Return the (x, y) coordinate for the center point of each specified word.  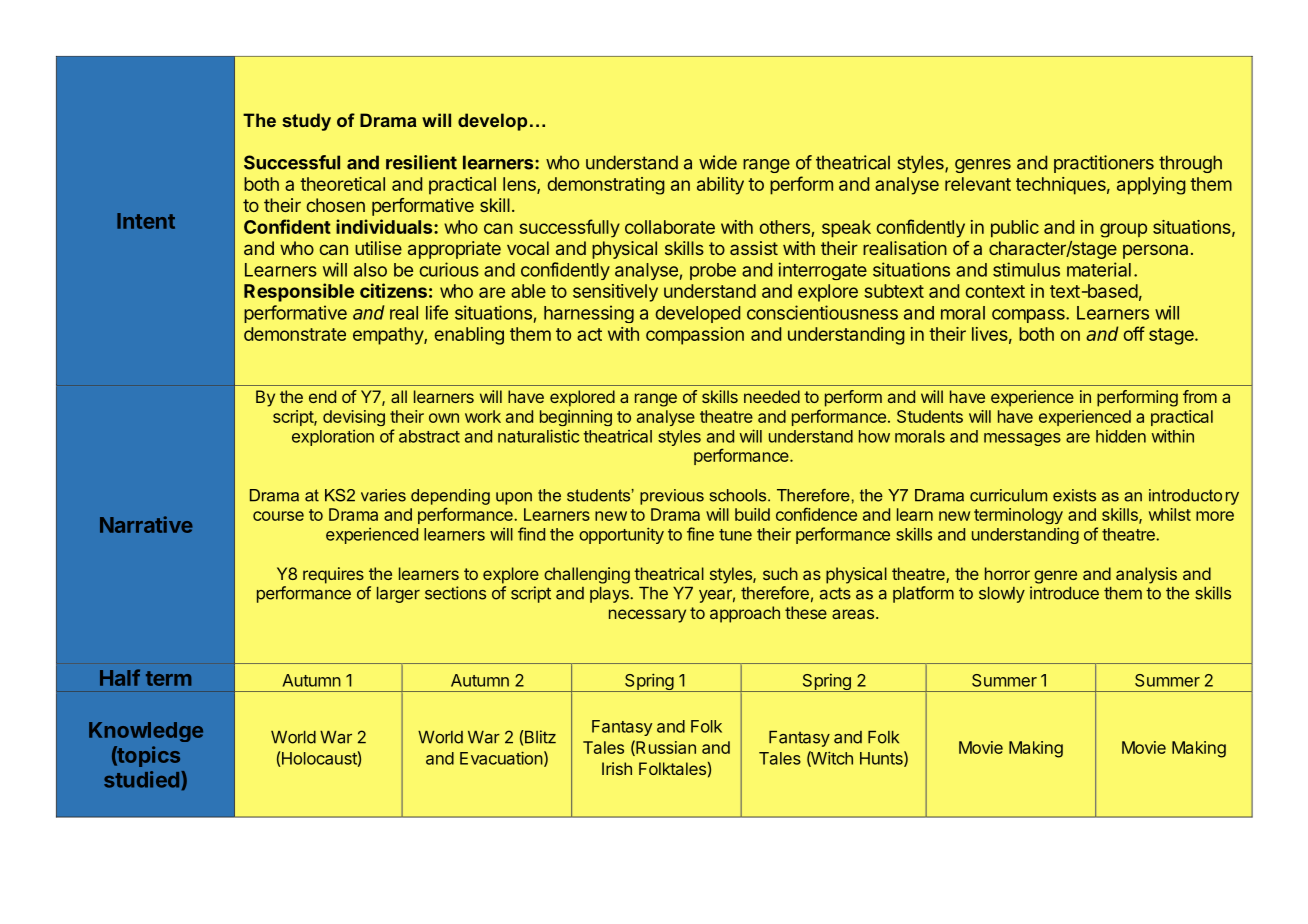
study (306, 122)
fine (700, 534)
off (1134, 333)
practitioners (1104, 164)
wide (718, 162)
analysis (1146, 575)
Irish (617, 768)
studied (141, 779)
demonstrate (295, 334)
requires (333, 575)
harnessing (589, 314)
